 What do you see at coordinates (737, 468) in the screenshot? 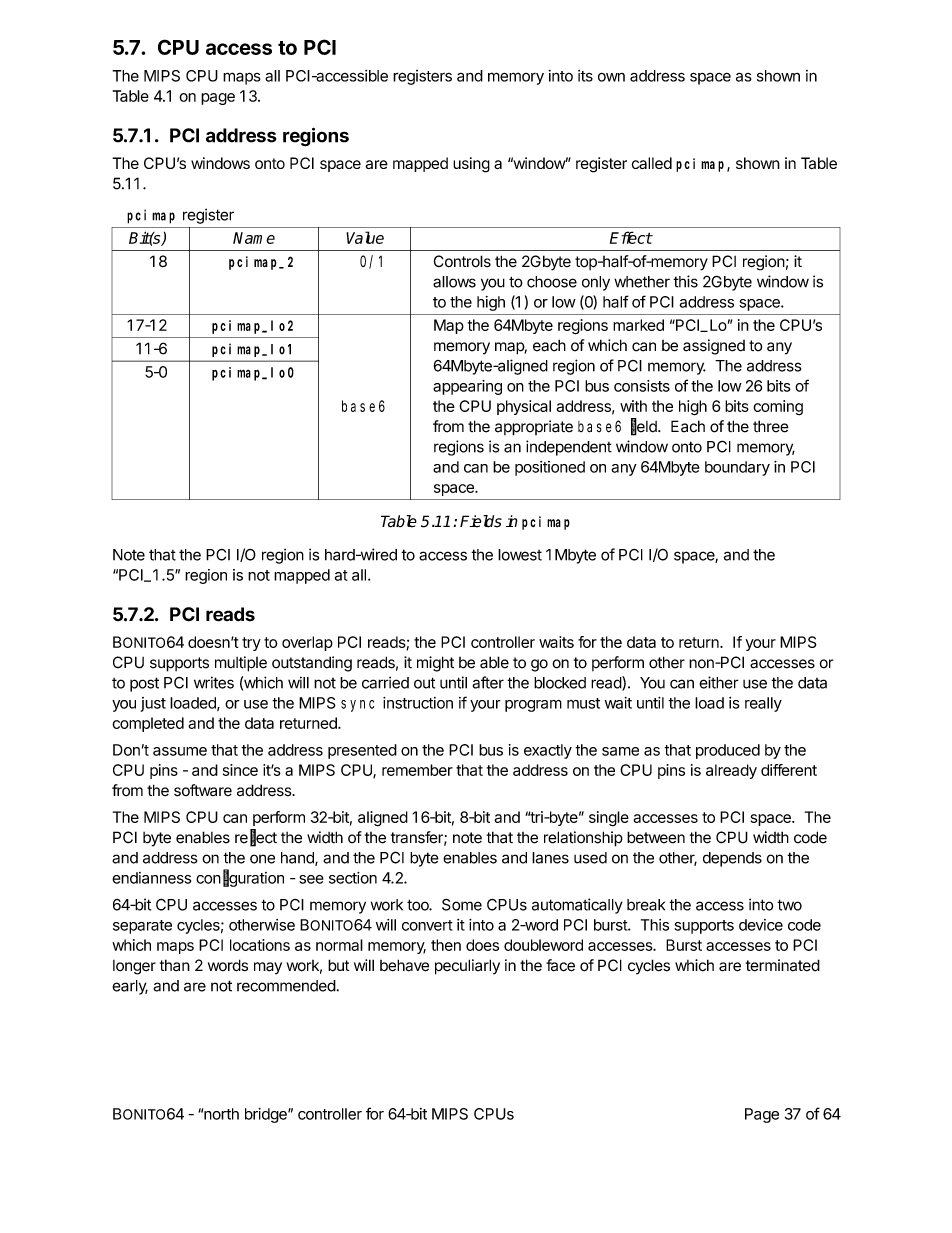
I see `boundary` at bounding box center [737, 468].
